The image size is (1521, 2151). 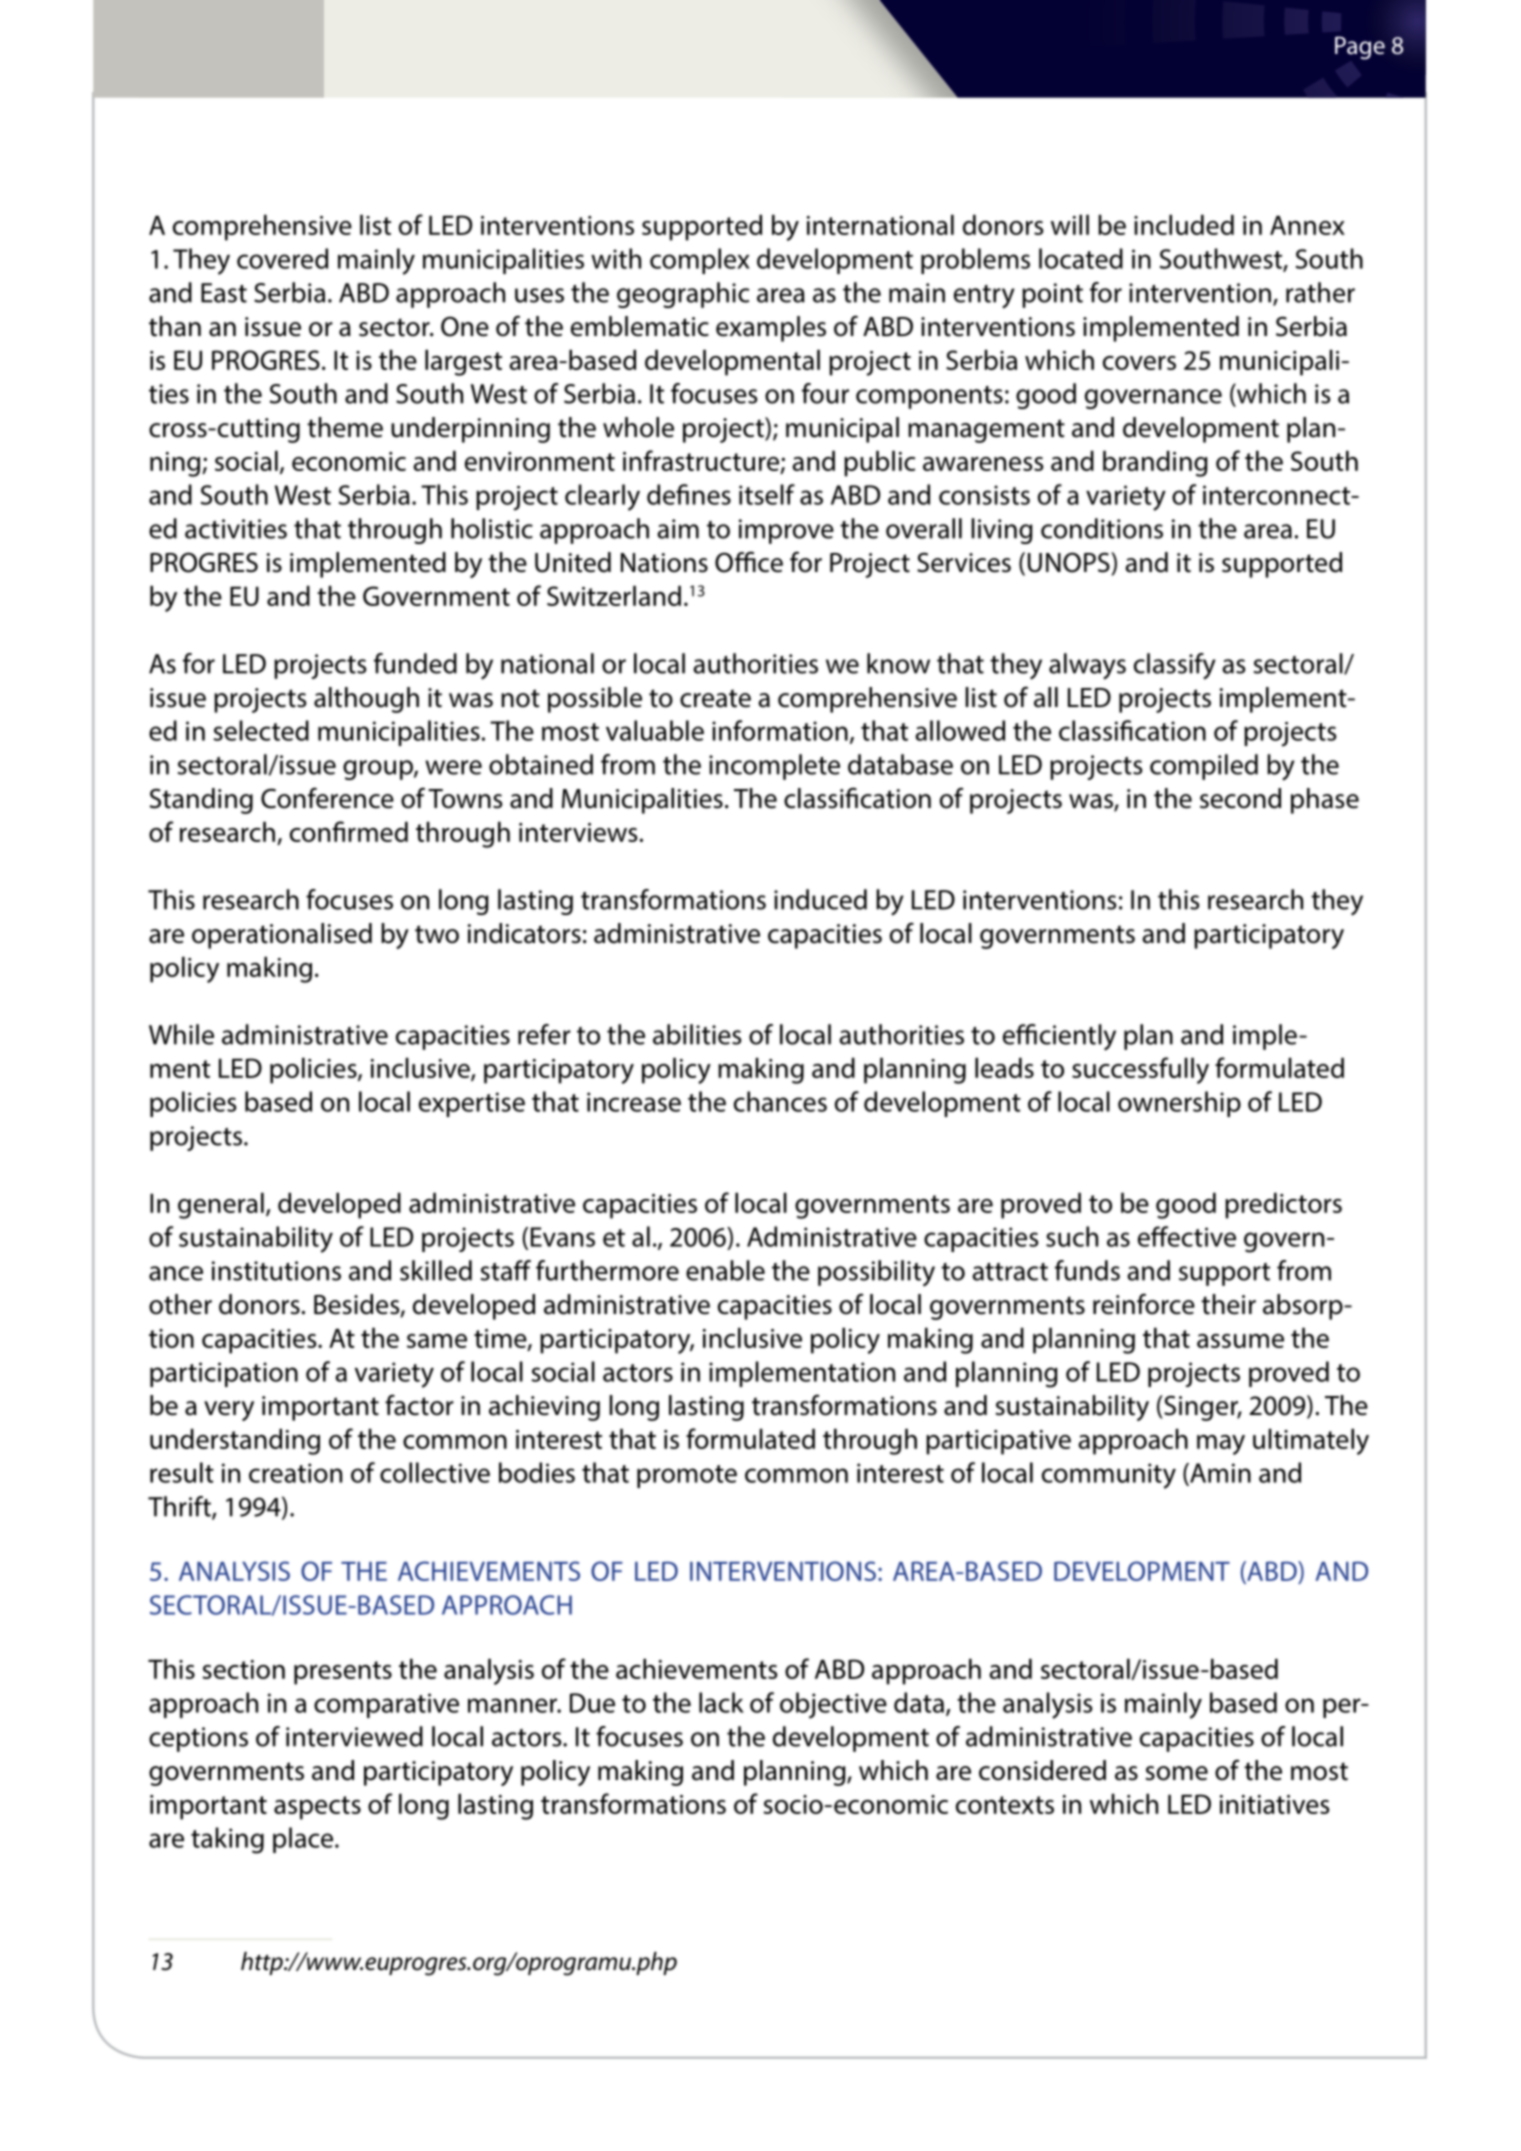 I want to click on Page, so click(x=1360, y=48).
